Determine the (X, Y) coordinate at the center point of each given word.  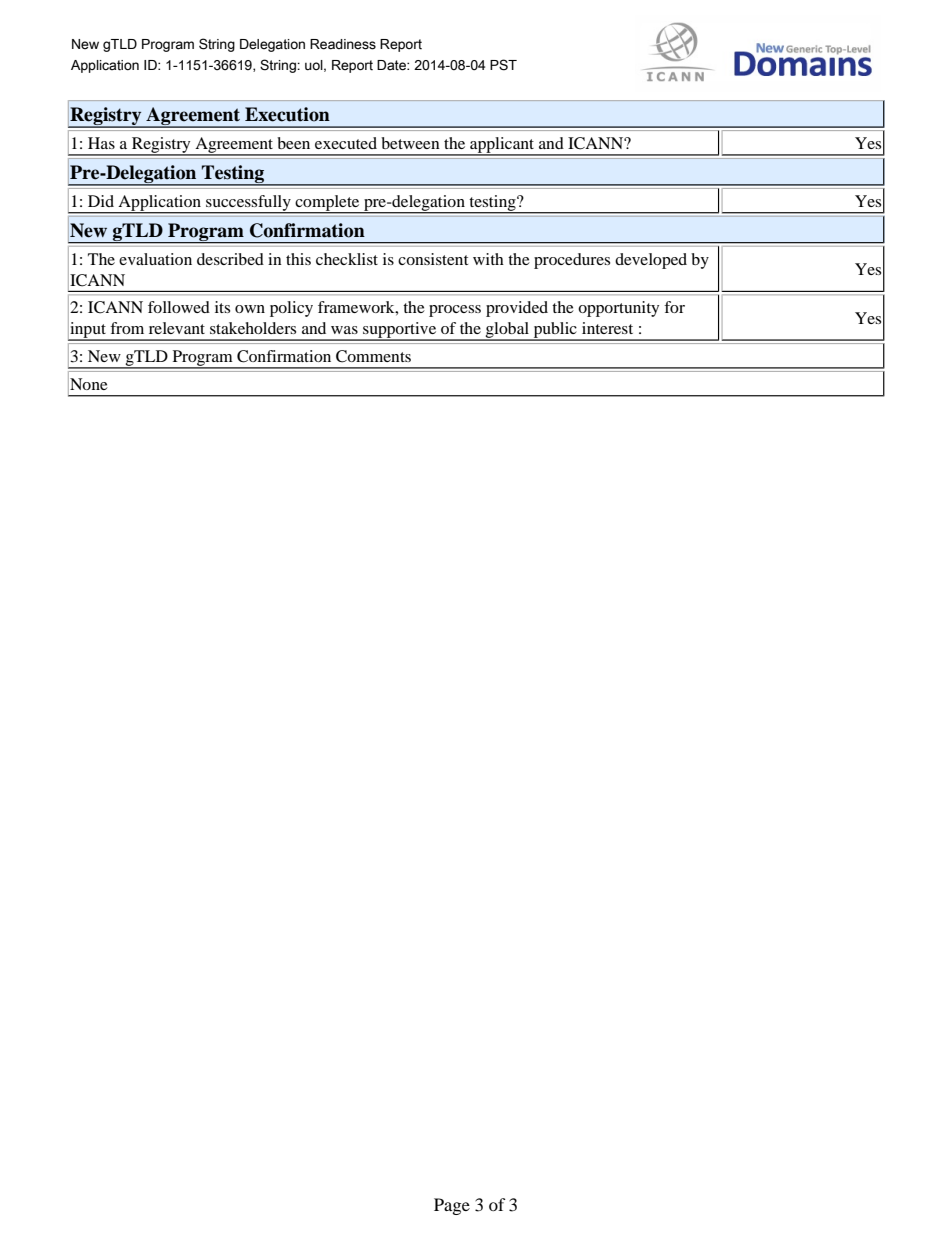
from (127, 328)
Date (392, 65)
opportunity (618, 309)
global (507, 331)
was (344, 330)
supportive (400, 331)
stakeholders (253, 328)
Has (101, 143)
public (555, 331)
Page (452, 1206)
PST (503, 65)
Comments (373, 356)
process (455, 311)
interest (607, 328)
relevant (177, 328)
